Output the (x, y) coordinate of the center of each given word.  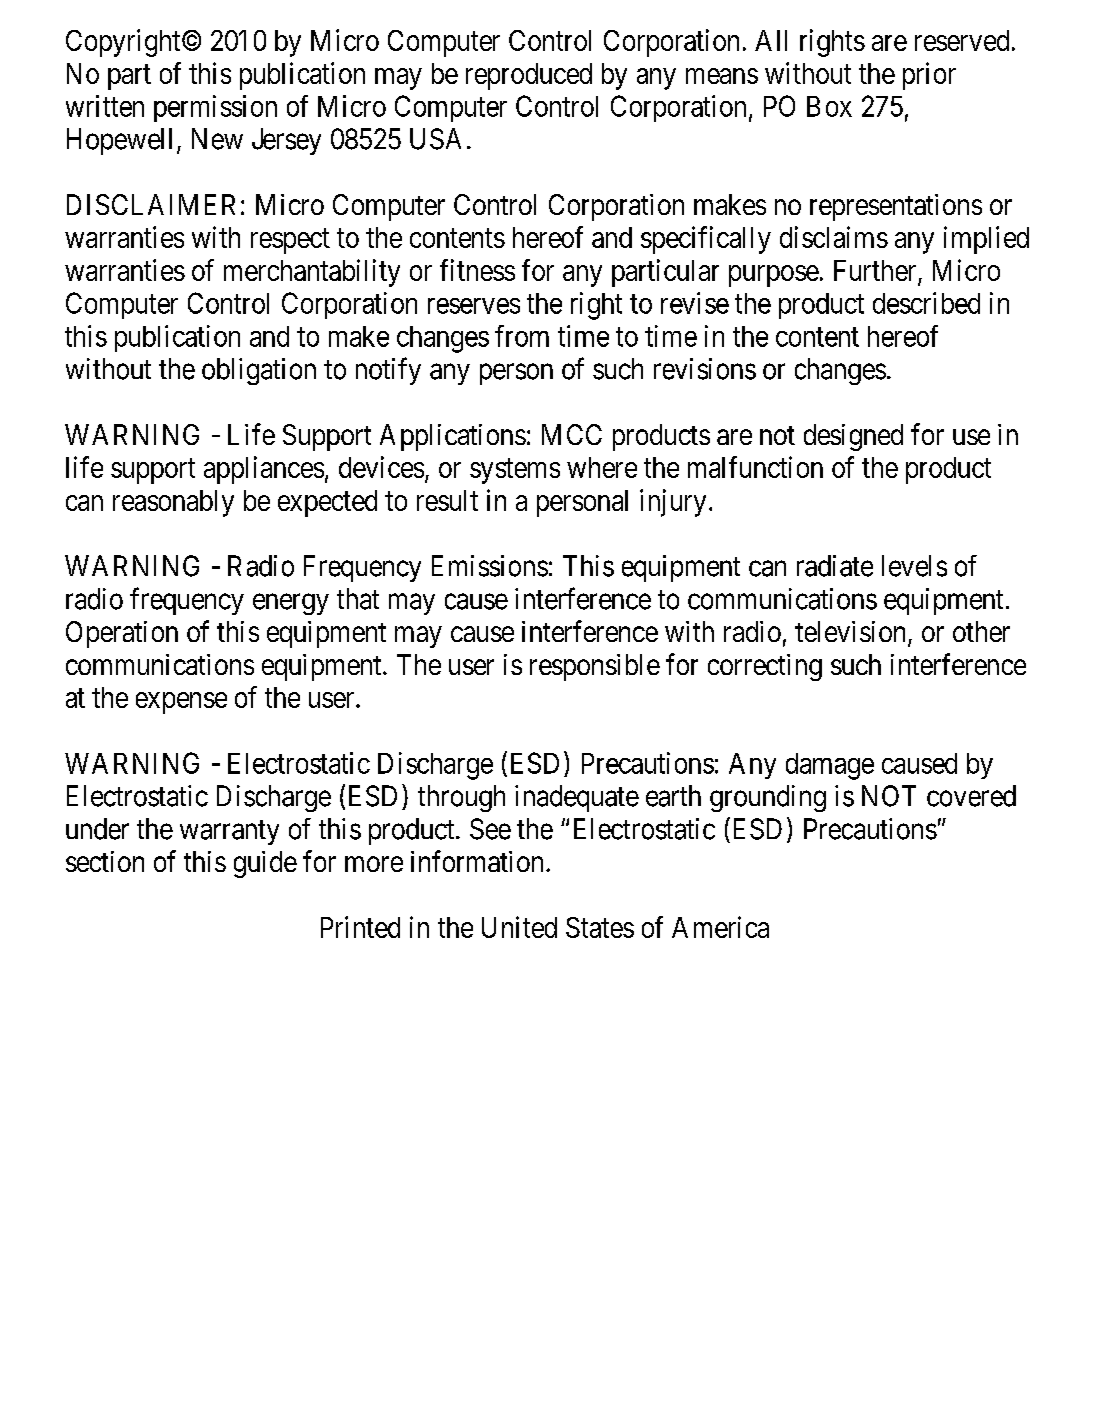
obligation (259, 371)
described (926, 303)
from (522, 336)
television (850, 631)
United (519, 927)
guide (265, 864)
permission (215, 108)
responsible (595, 667)
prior (929, 76)
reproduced (529, 76)
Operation (122, 634)
